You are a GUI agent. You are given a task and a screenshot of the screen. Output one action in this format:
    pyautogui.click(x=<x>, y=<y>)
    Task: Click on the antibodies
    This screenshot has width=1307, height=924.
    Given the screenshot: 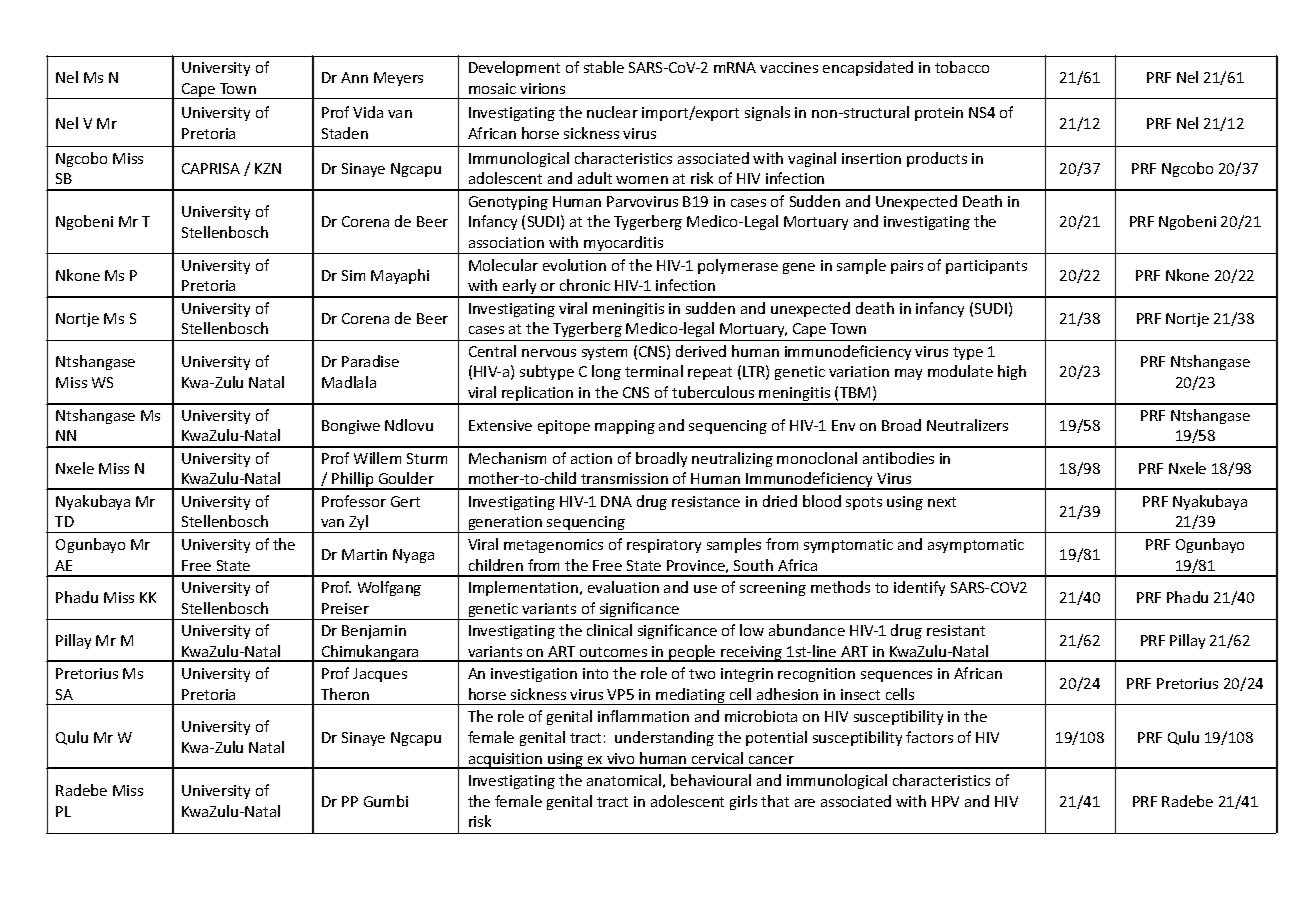 What is the action you would take?
    pyautogui.click(x=898, y=458)
